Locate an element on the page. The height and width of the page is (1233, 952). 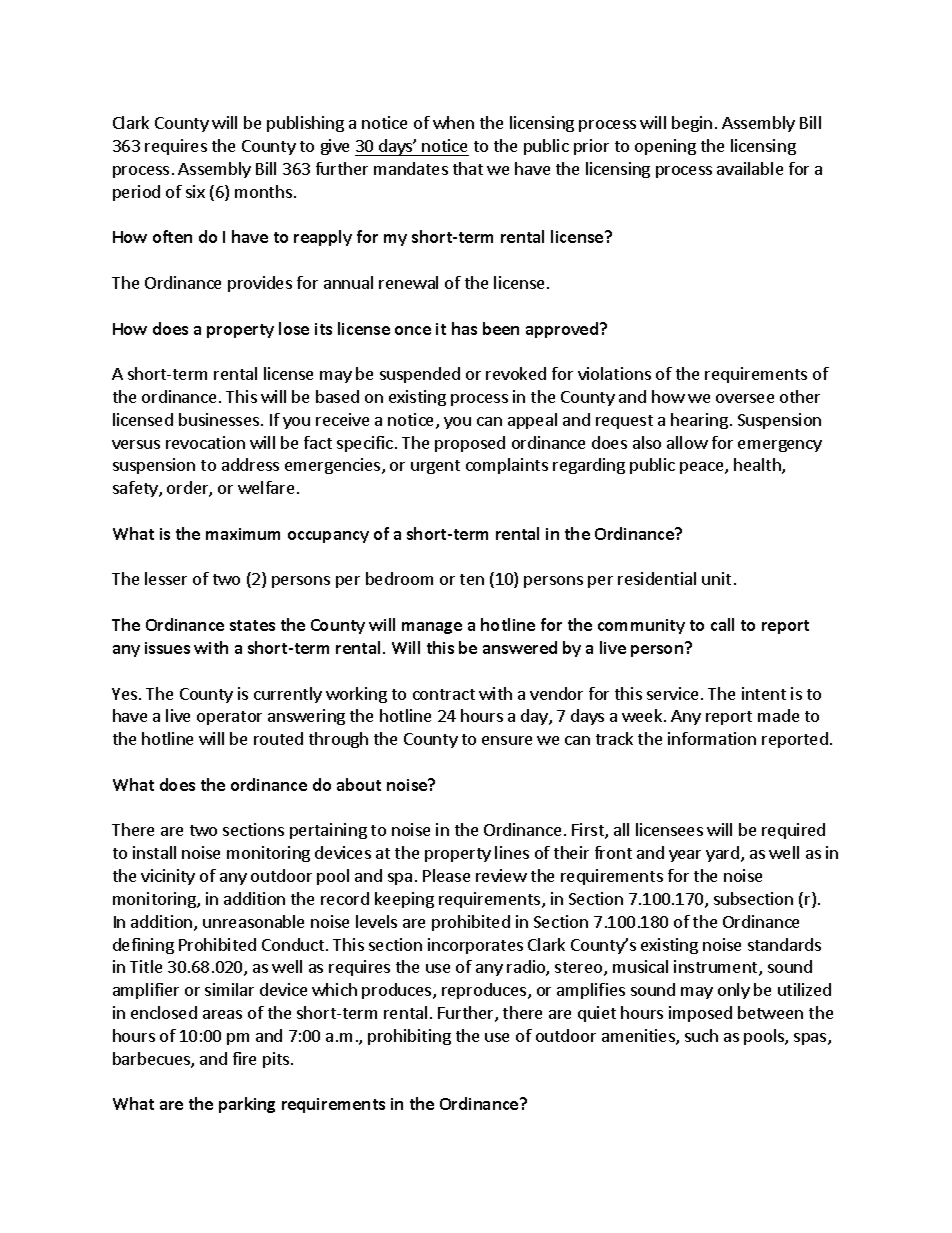
such is located at coordinates (701, 1035).
